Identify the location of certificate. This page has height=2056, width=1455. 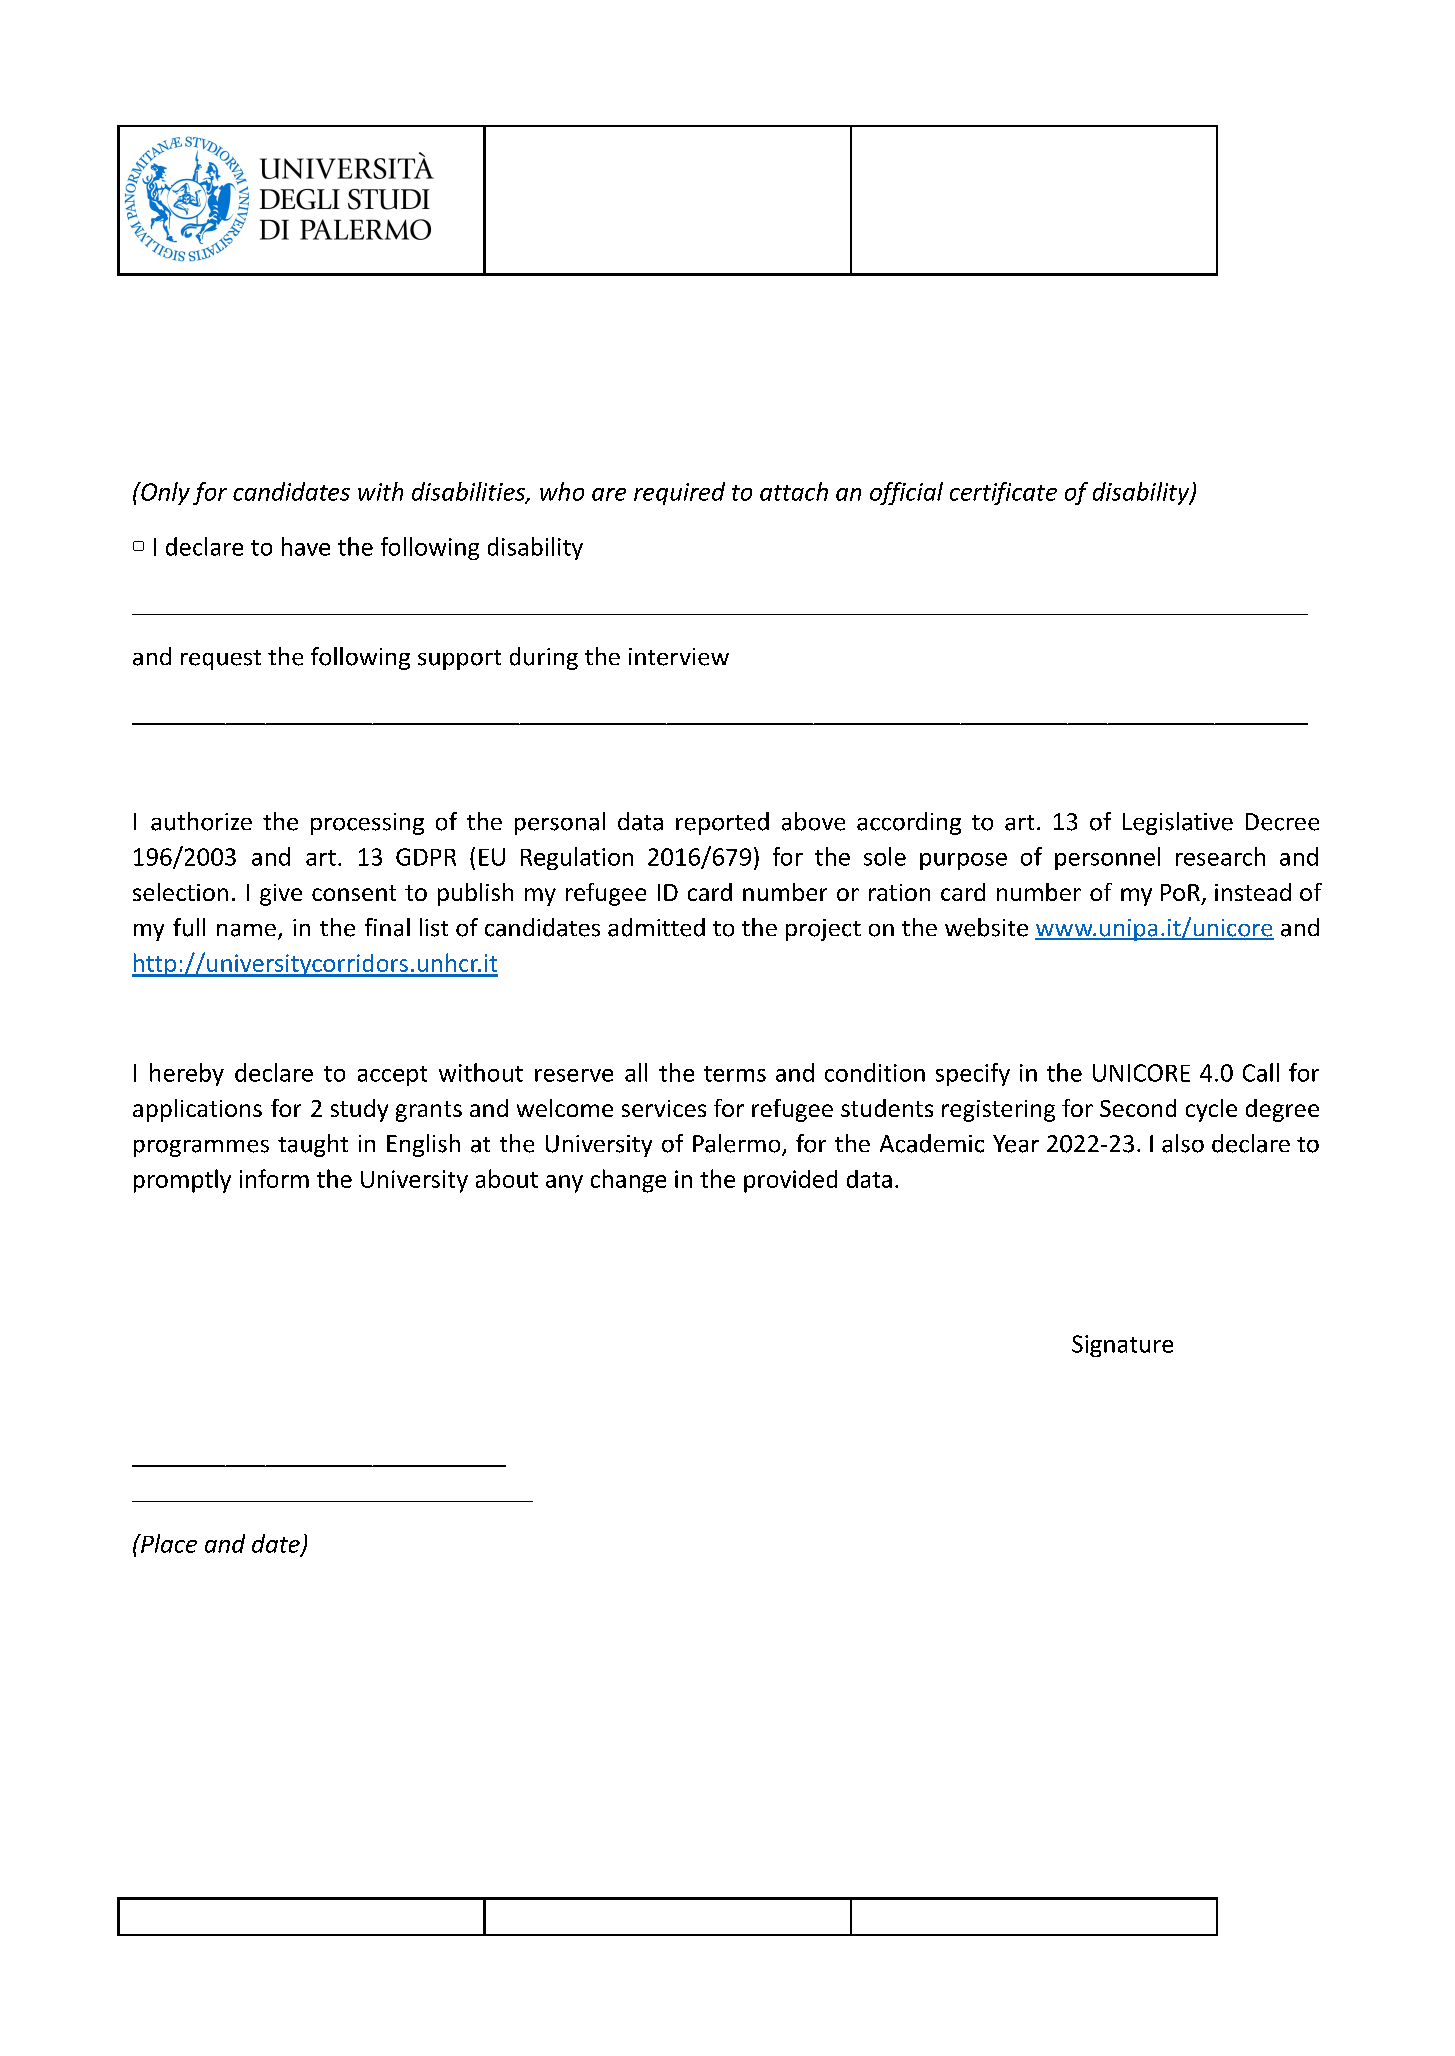
(1003, 493).
